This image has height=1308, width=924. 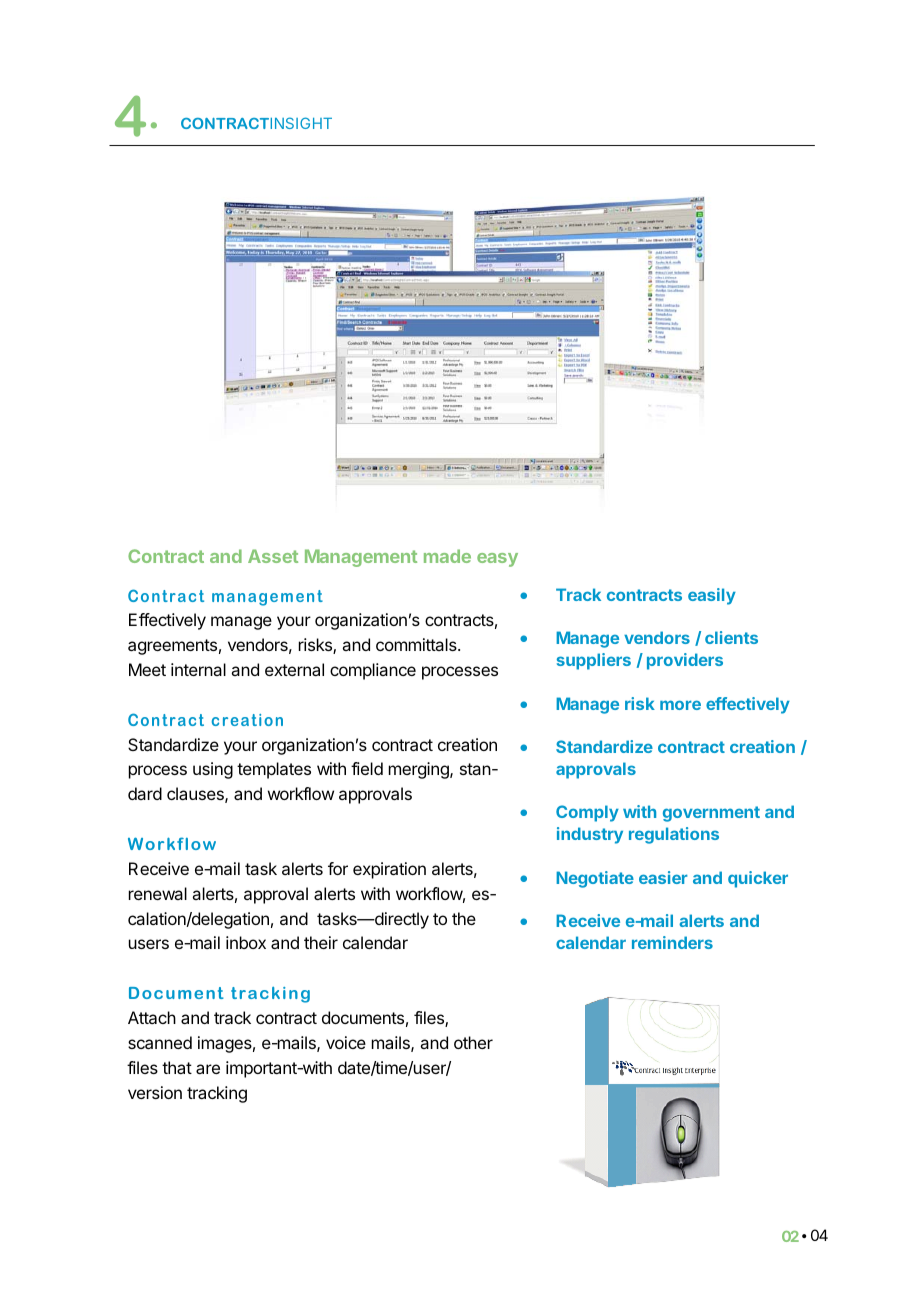 I want to click on are, so click(x=208, y=1069).
